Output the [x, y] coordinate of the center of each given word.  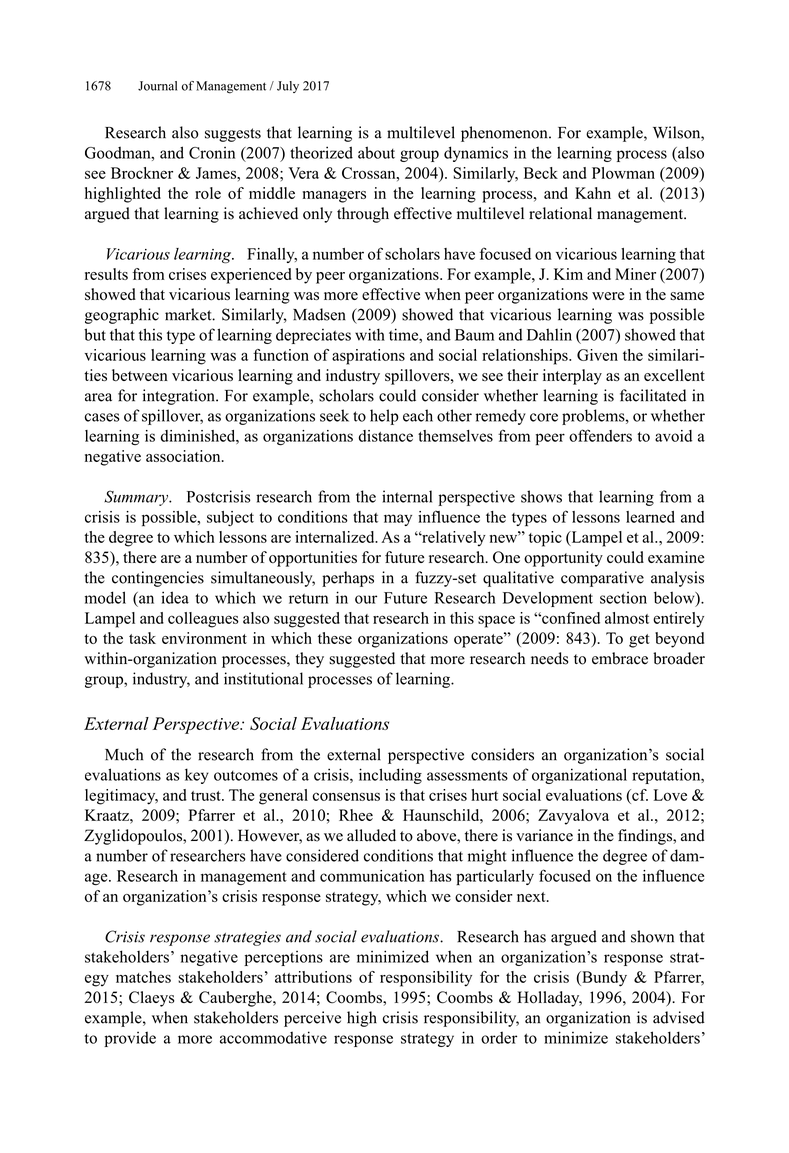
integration [180, 397]
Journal [157, 86]
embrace [620, 658]
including [390, 776]
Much [124, 754]
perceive [312, 1019]
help [384, 417]
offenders [600, 435]
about [376, 152]
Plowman [623, 173]
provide [130, 1039]
